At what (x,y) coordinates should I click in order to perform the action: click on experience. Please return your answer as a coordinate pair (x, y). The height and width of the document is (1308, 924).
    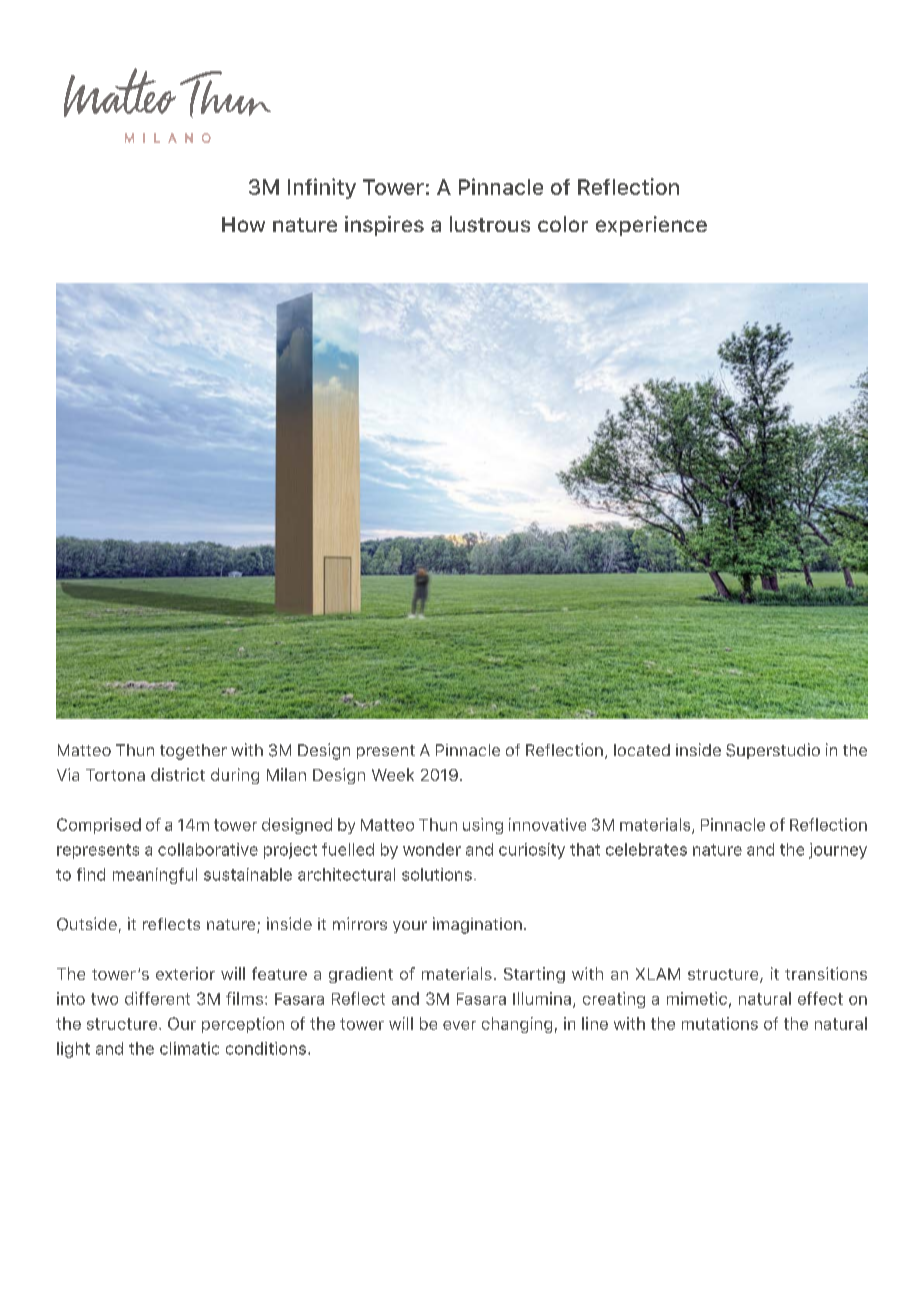
    Looking at the image, I should click on (651, 226).
